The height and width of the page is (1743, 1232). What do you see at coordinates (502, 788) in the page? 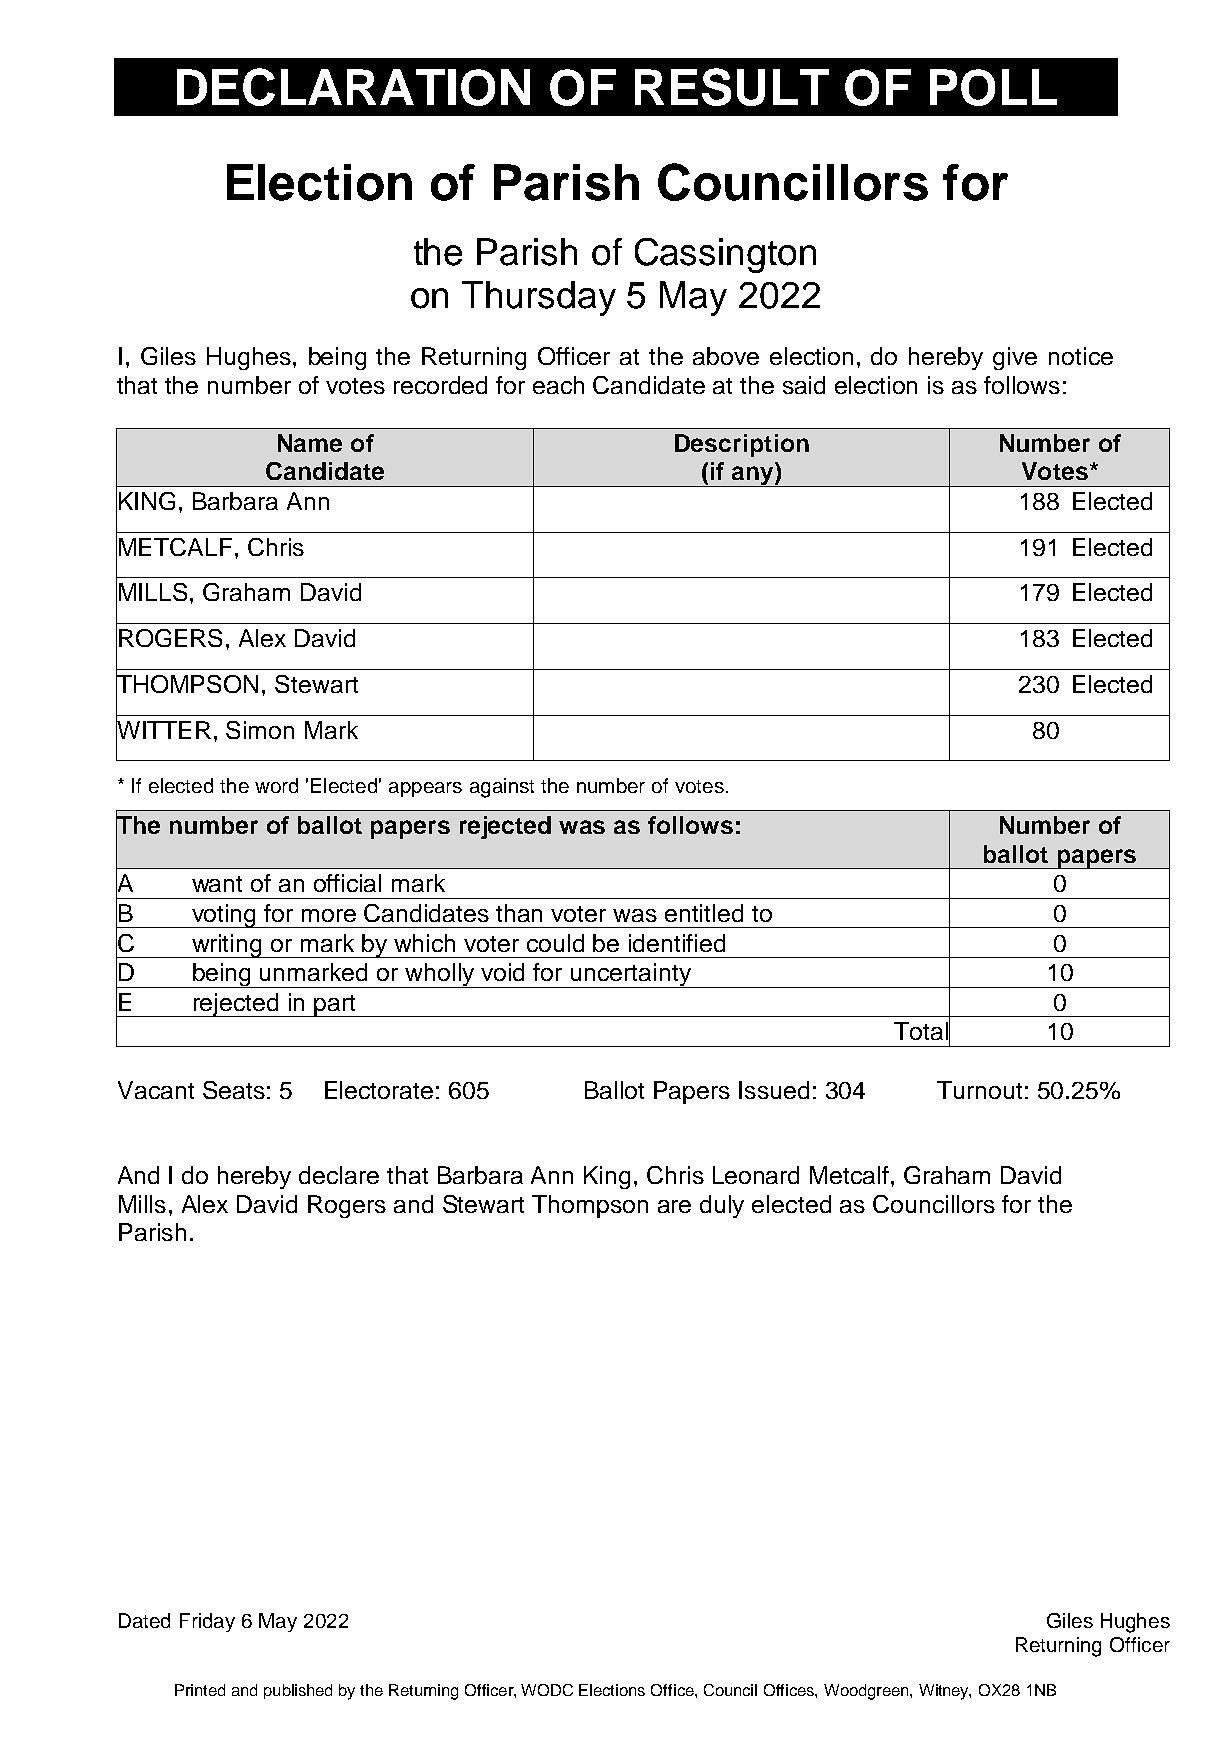
I see `against` at bounding box center [502, 788].
